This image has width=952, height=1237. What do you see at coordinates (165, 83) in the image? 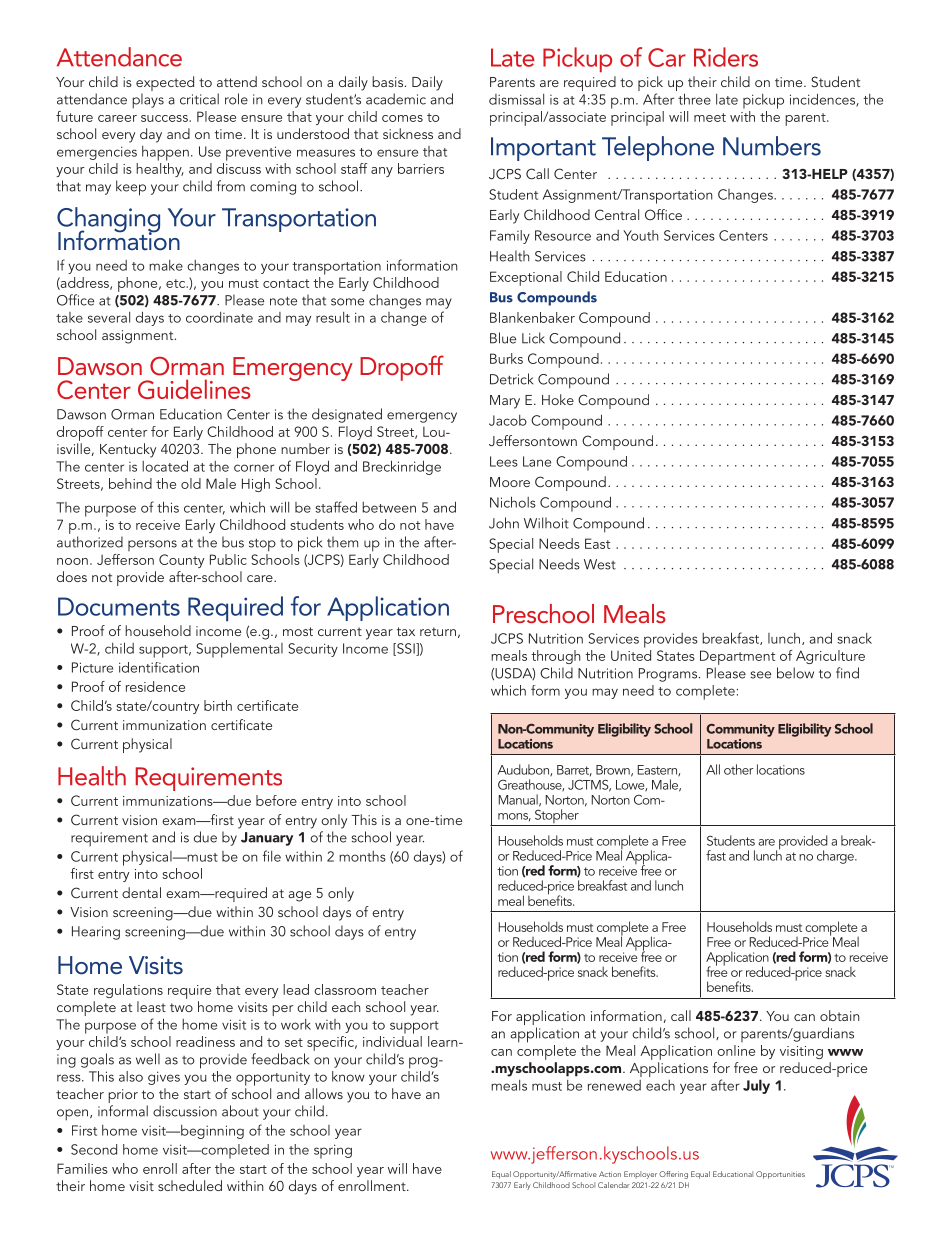
I see `expected` at bounding box center [165, 83].
